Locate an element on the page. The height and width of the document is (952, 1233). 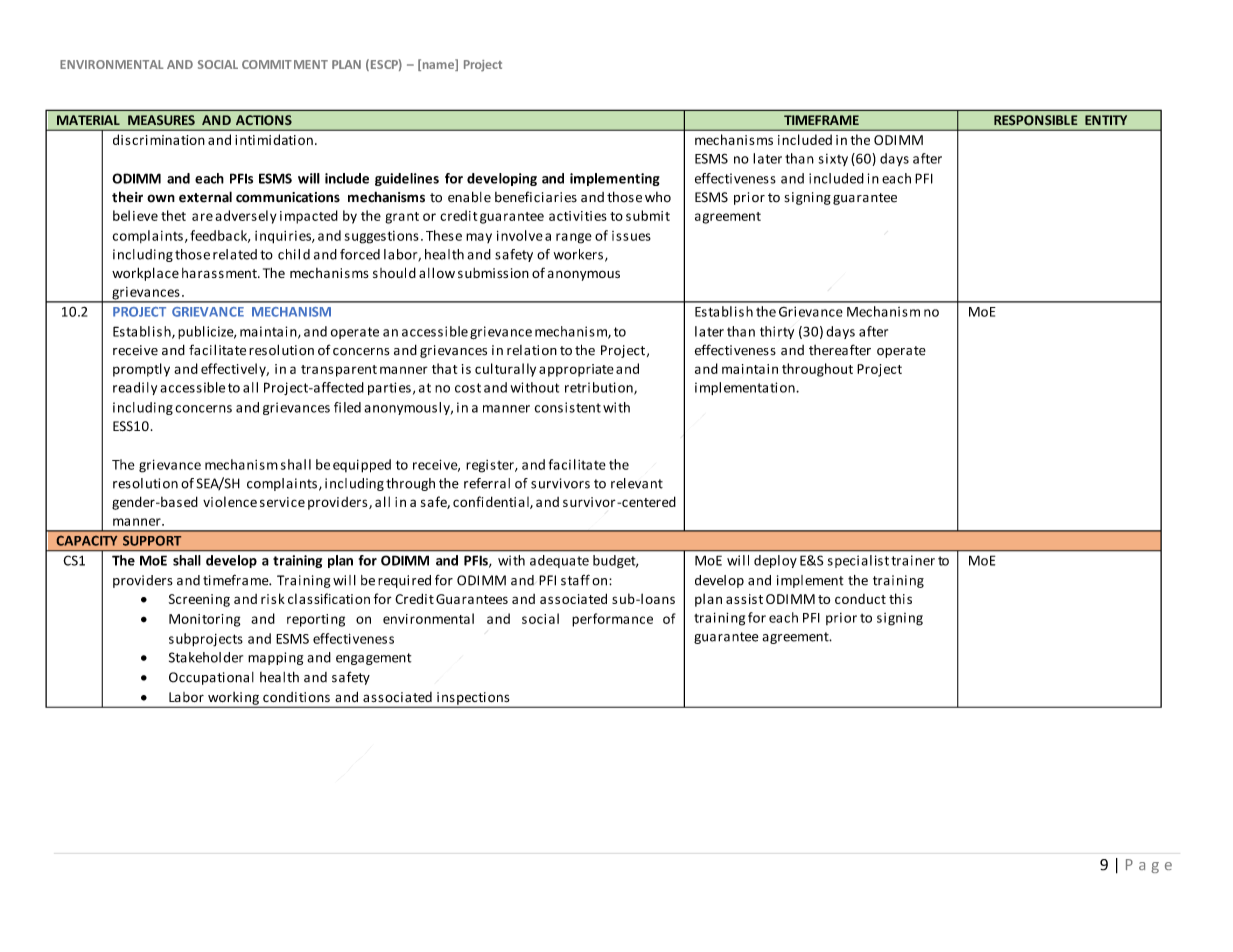
inspections is located at coordinates (473, 699).
